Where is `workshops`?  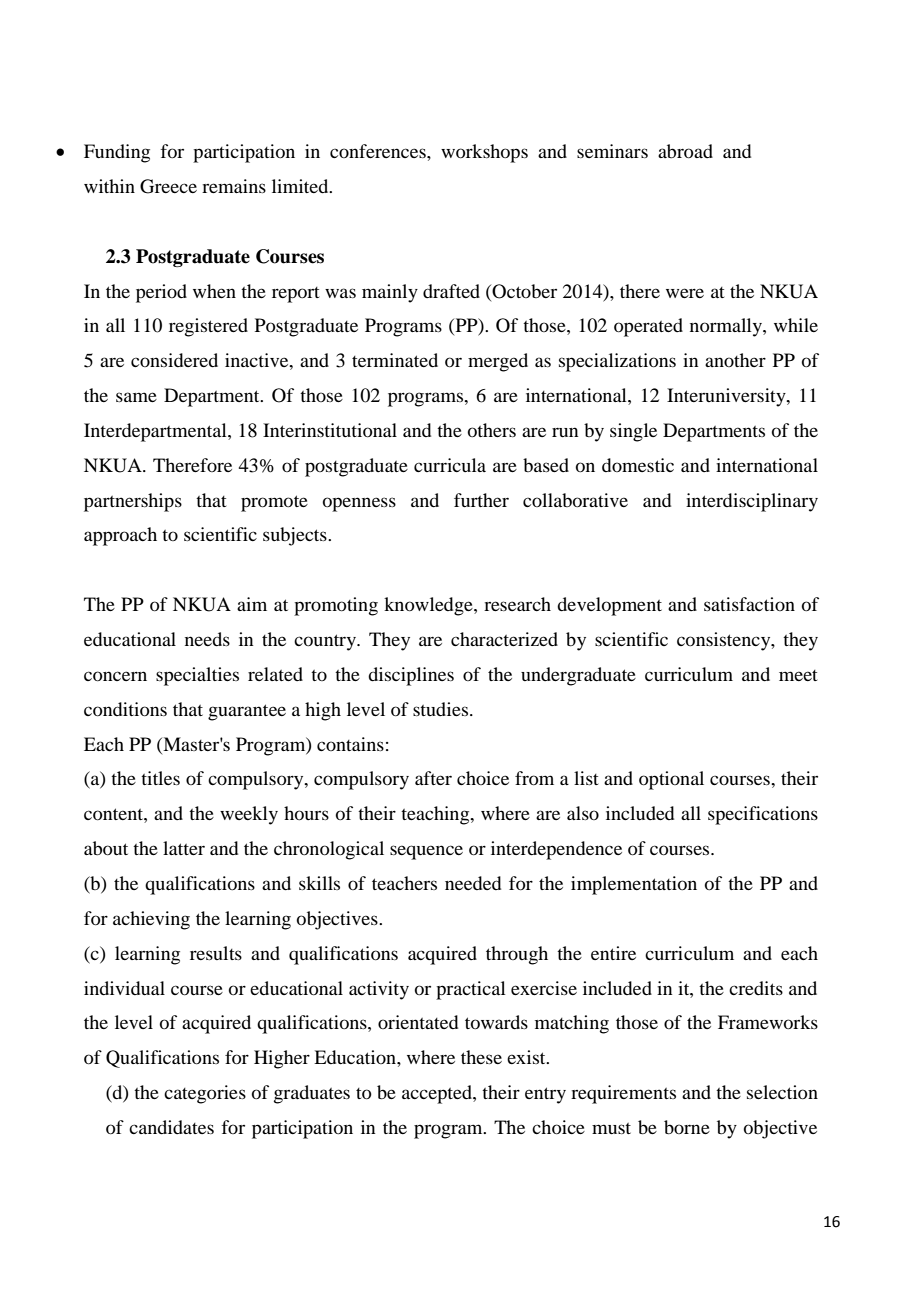
workshops is located at coordinates (484, 153).
